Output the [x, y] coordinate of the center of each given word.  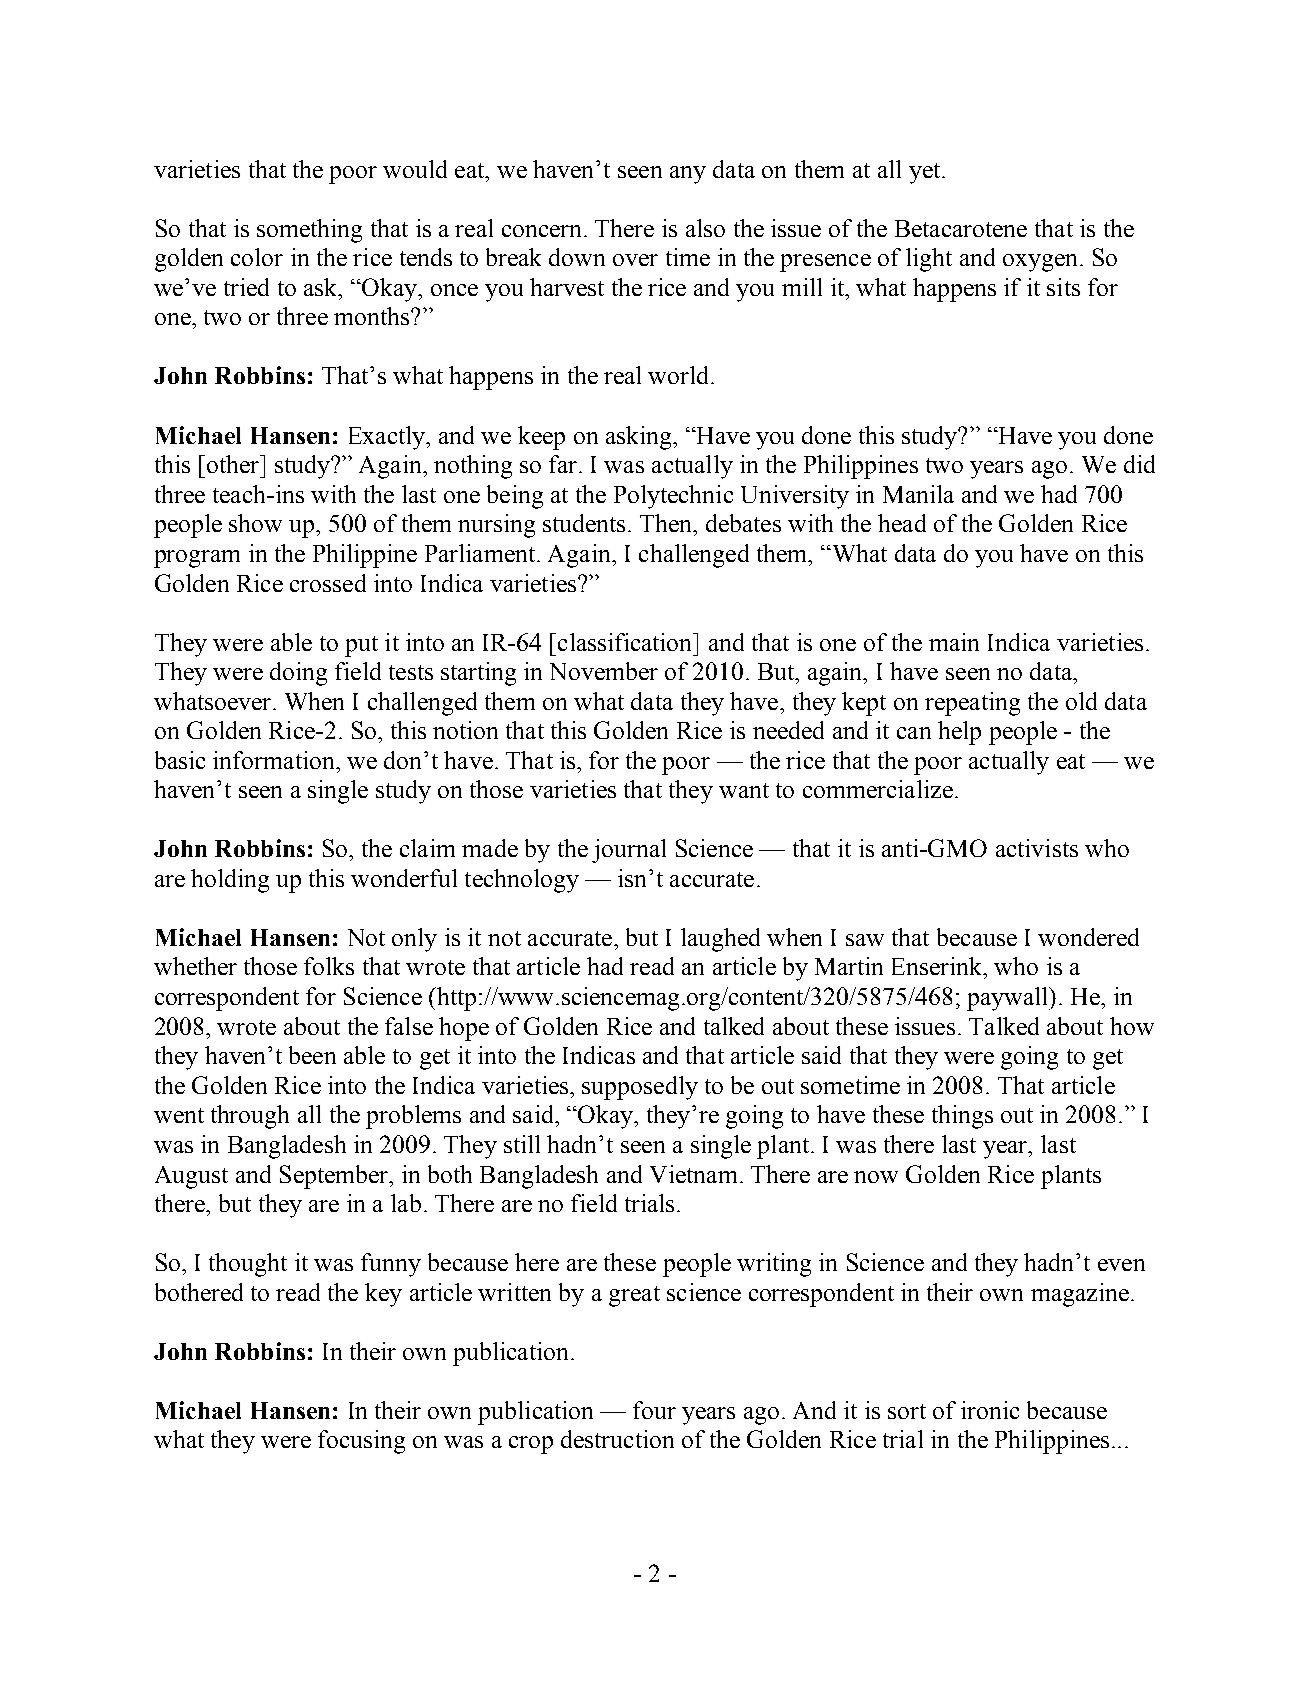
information [275, 760]
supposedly [640, 1088]
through [250, 1117]
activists [1037, 848]
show [255, 523]
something [309, 231]
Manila [918, 494]
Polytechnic [673, 497]
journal [629, 851]
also [705, 228]
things [962, 1117]
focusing [361, 1442]
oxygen [1040, 263]
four [654, 1410]
